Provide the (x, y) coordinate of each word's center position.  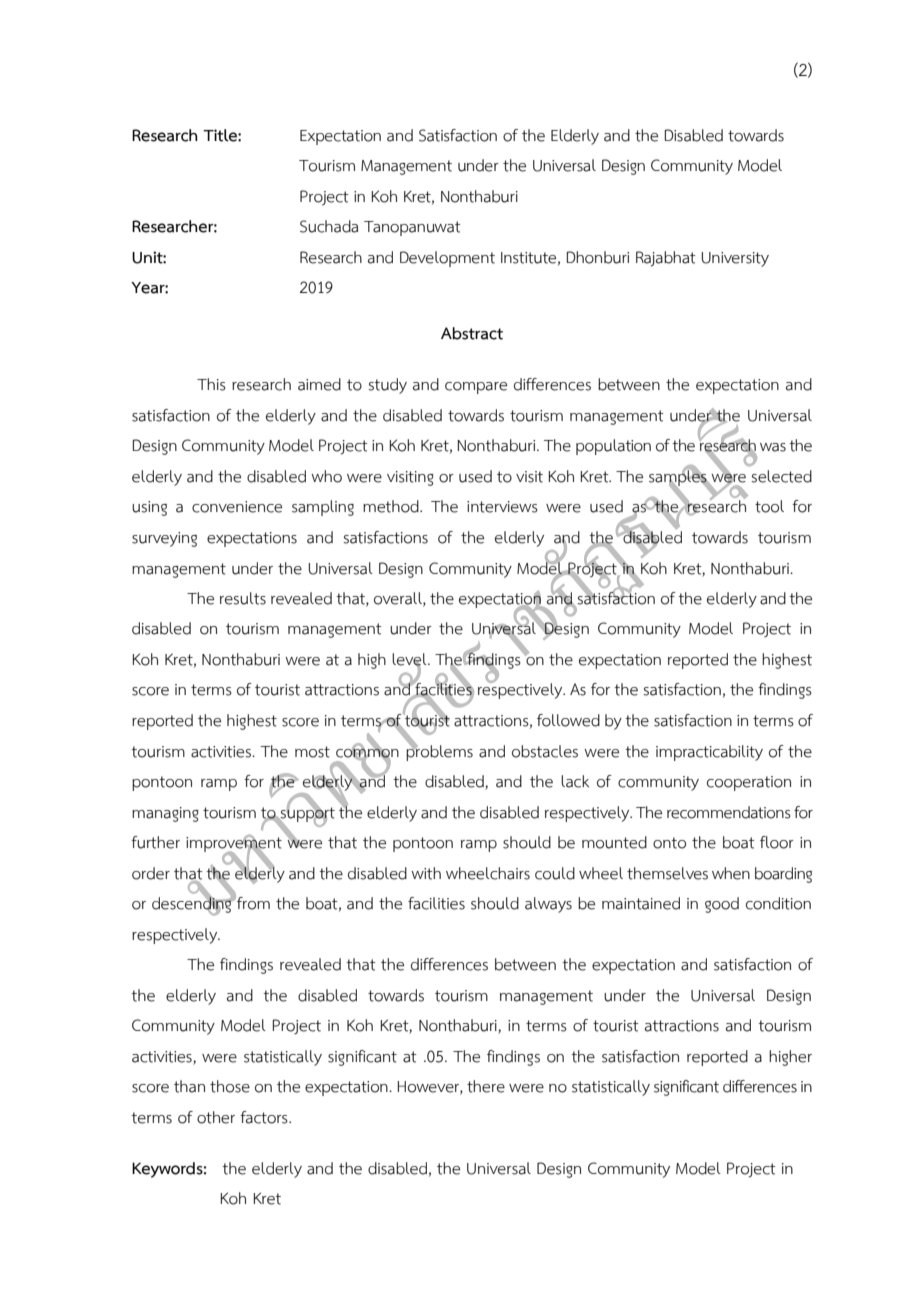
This (211, 384)
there (486, 1086)
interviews (502, 507)
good (722, 905)
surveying (164, 539)
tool (769, 506)
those (230, 1086)
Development (447, 259)
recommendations (729, 812)
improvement (234, 844)
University (735, 259)
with (426, 873)
